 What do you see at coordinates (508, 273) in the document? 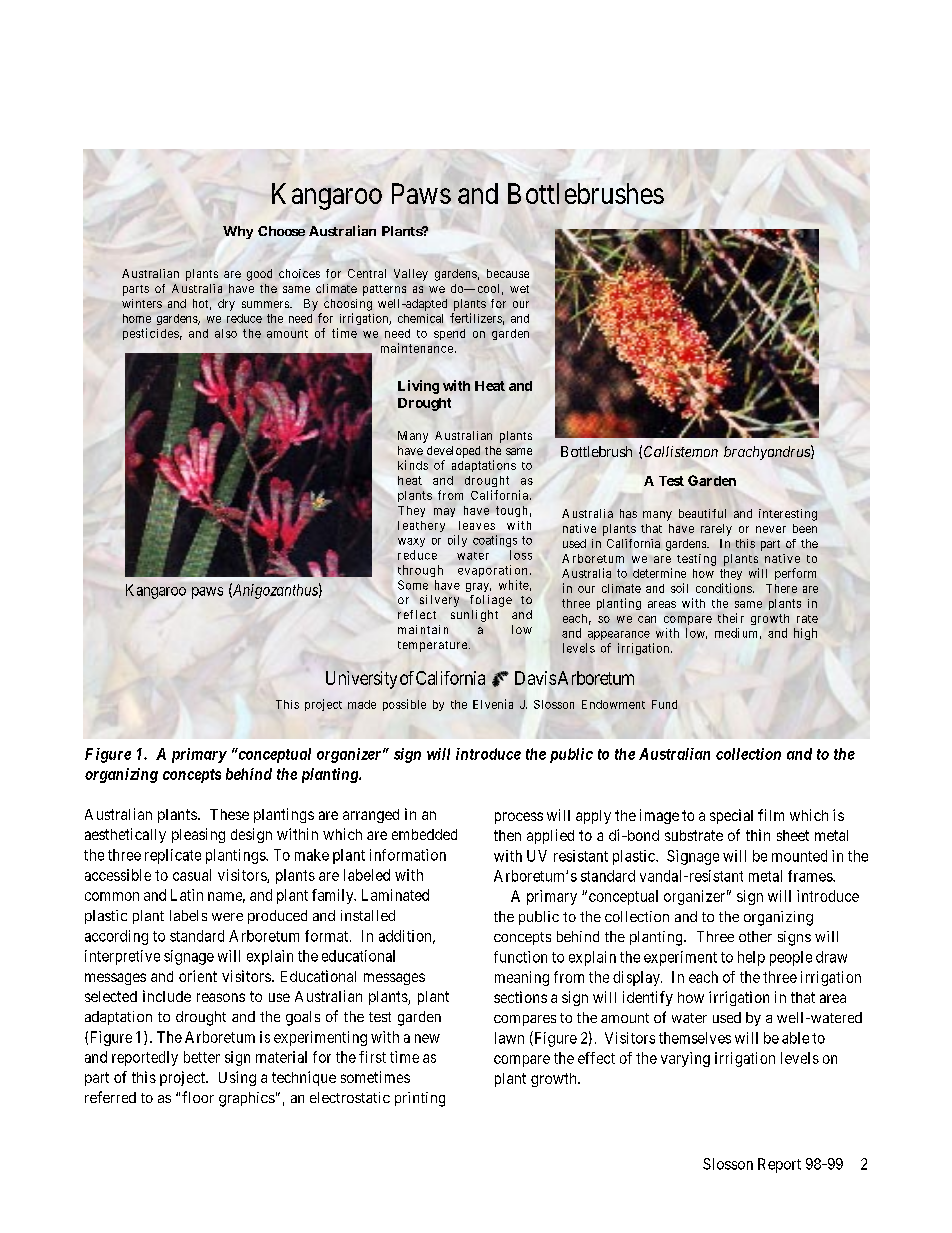
I see `because` at bounding box center [508, 273].
